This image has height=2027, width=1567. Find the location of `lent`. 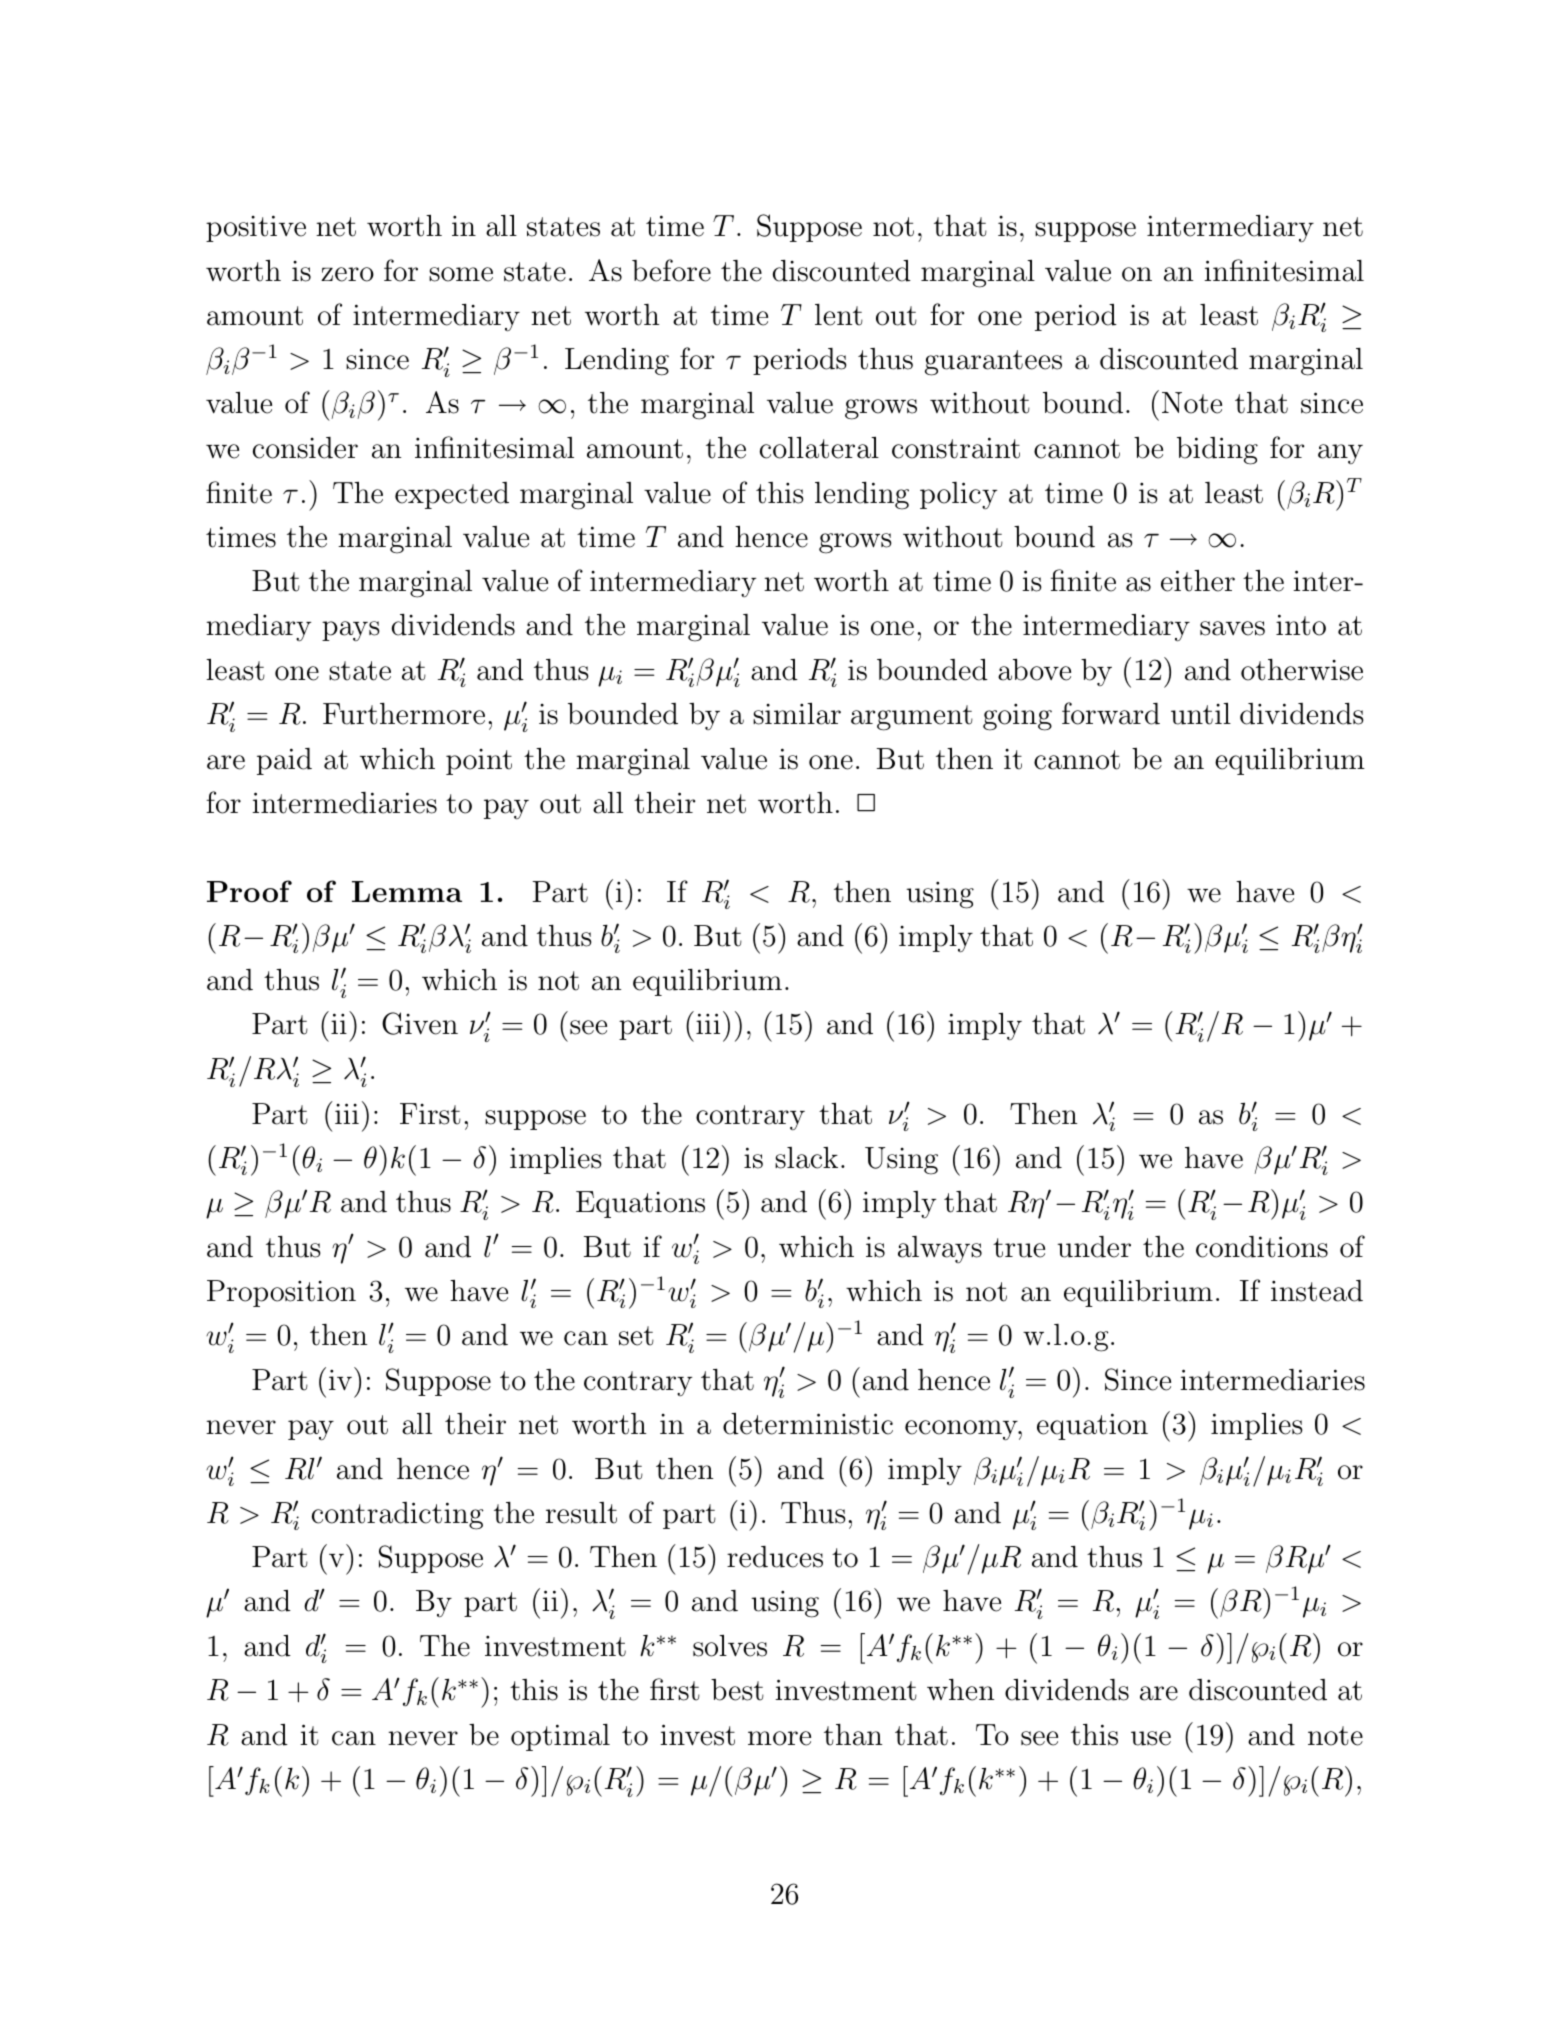

lent is located at coordinates (839, 315).
